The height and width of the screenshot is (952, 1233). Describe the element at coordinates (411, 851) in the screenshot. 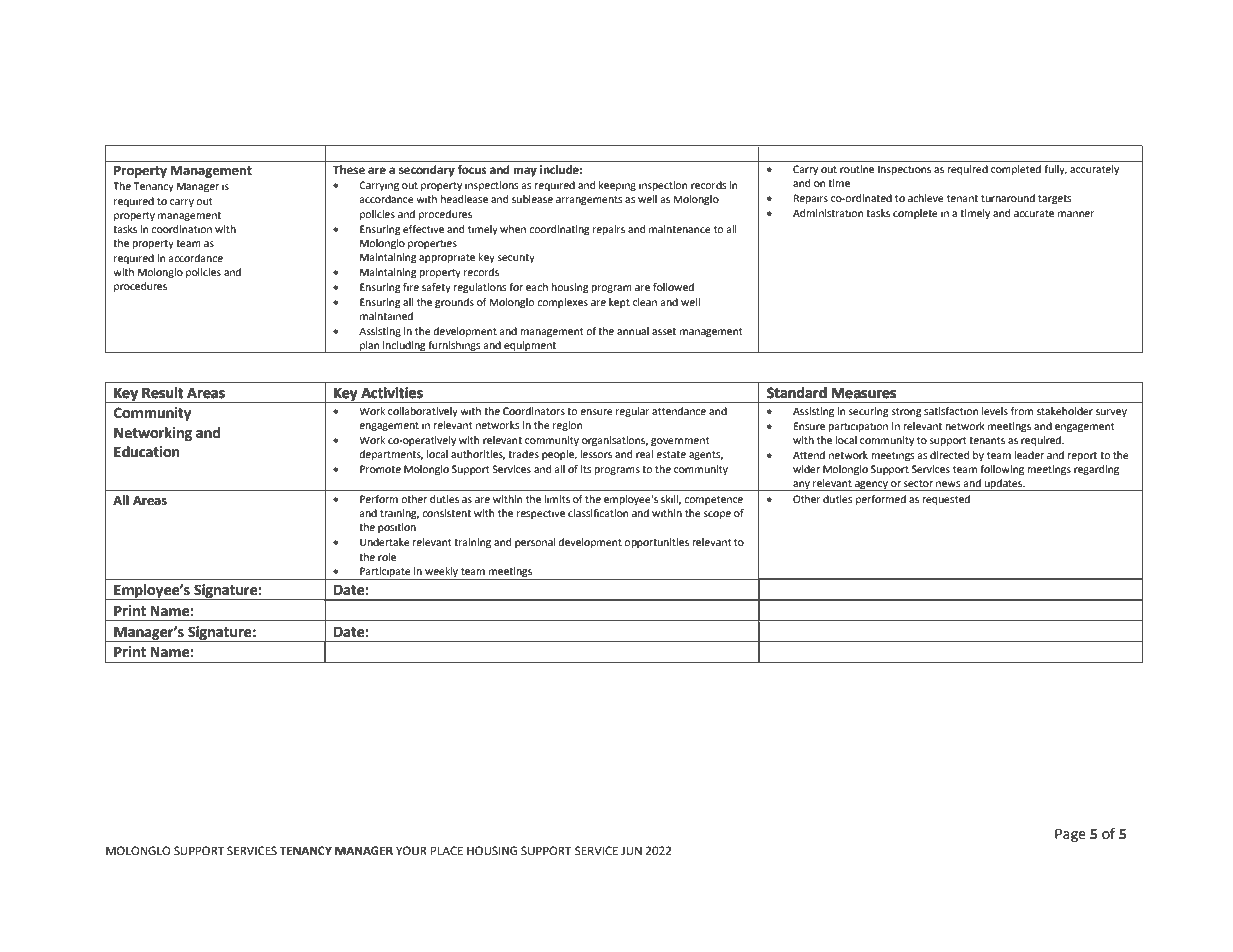

I see `YOUR` at that location.
